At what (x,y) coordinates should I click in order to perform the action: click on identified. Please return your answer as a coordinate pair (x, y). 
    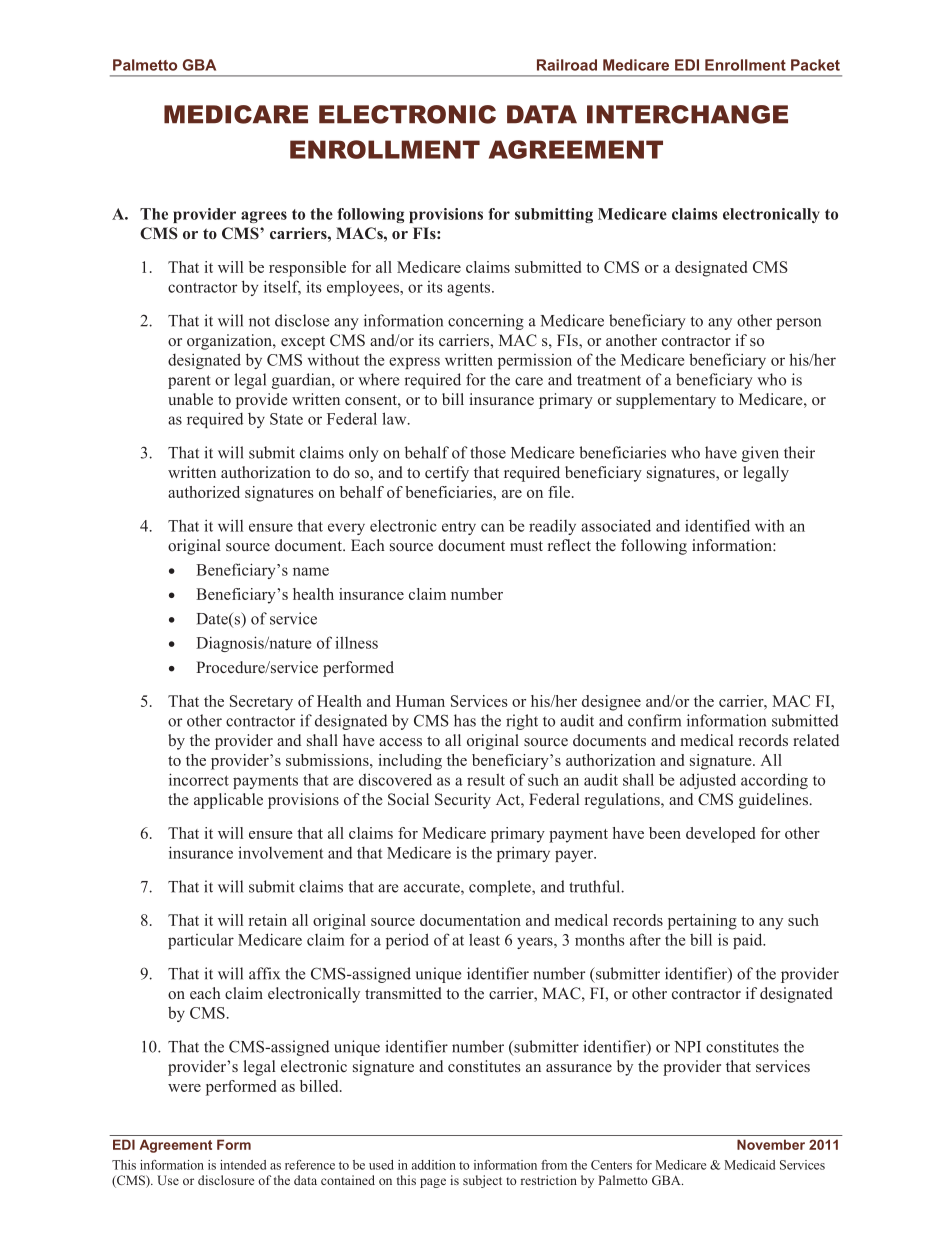
    Looking at the image, I should click on (717, 525).
